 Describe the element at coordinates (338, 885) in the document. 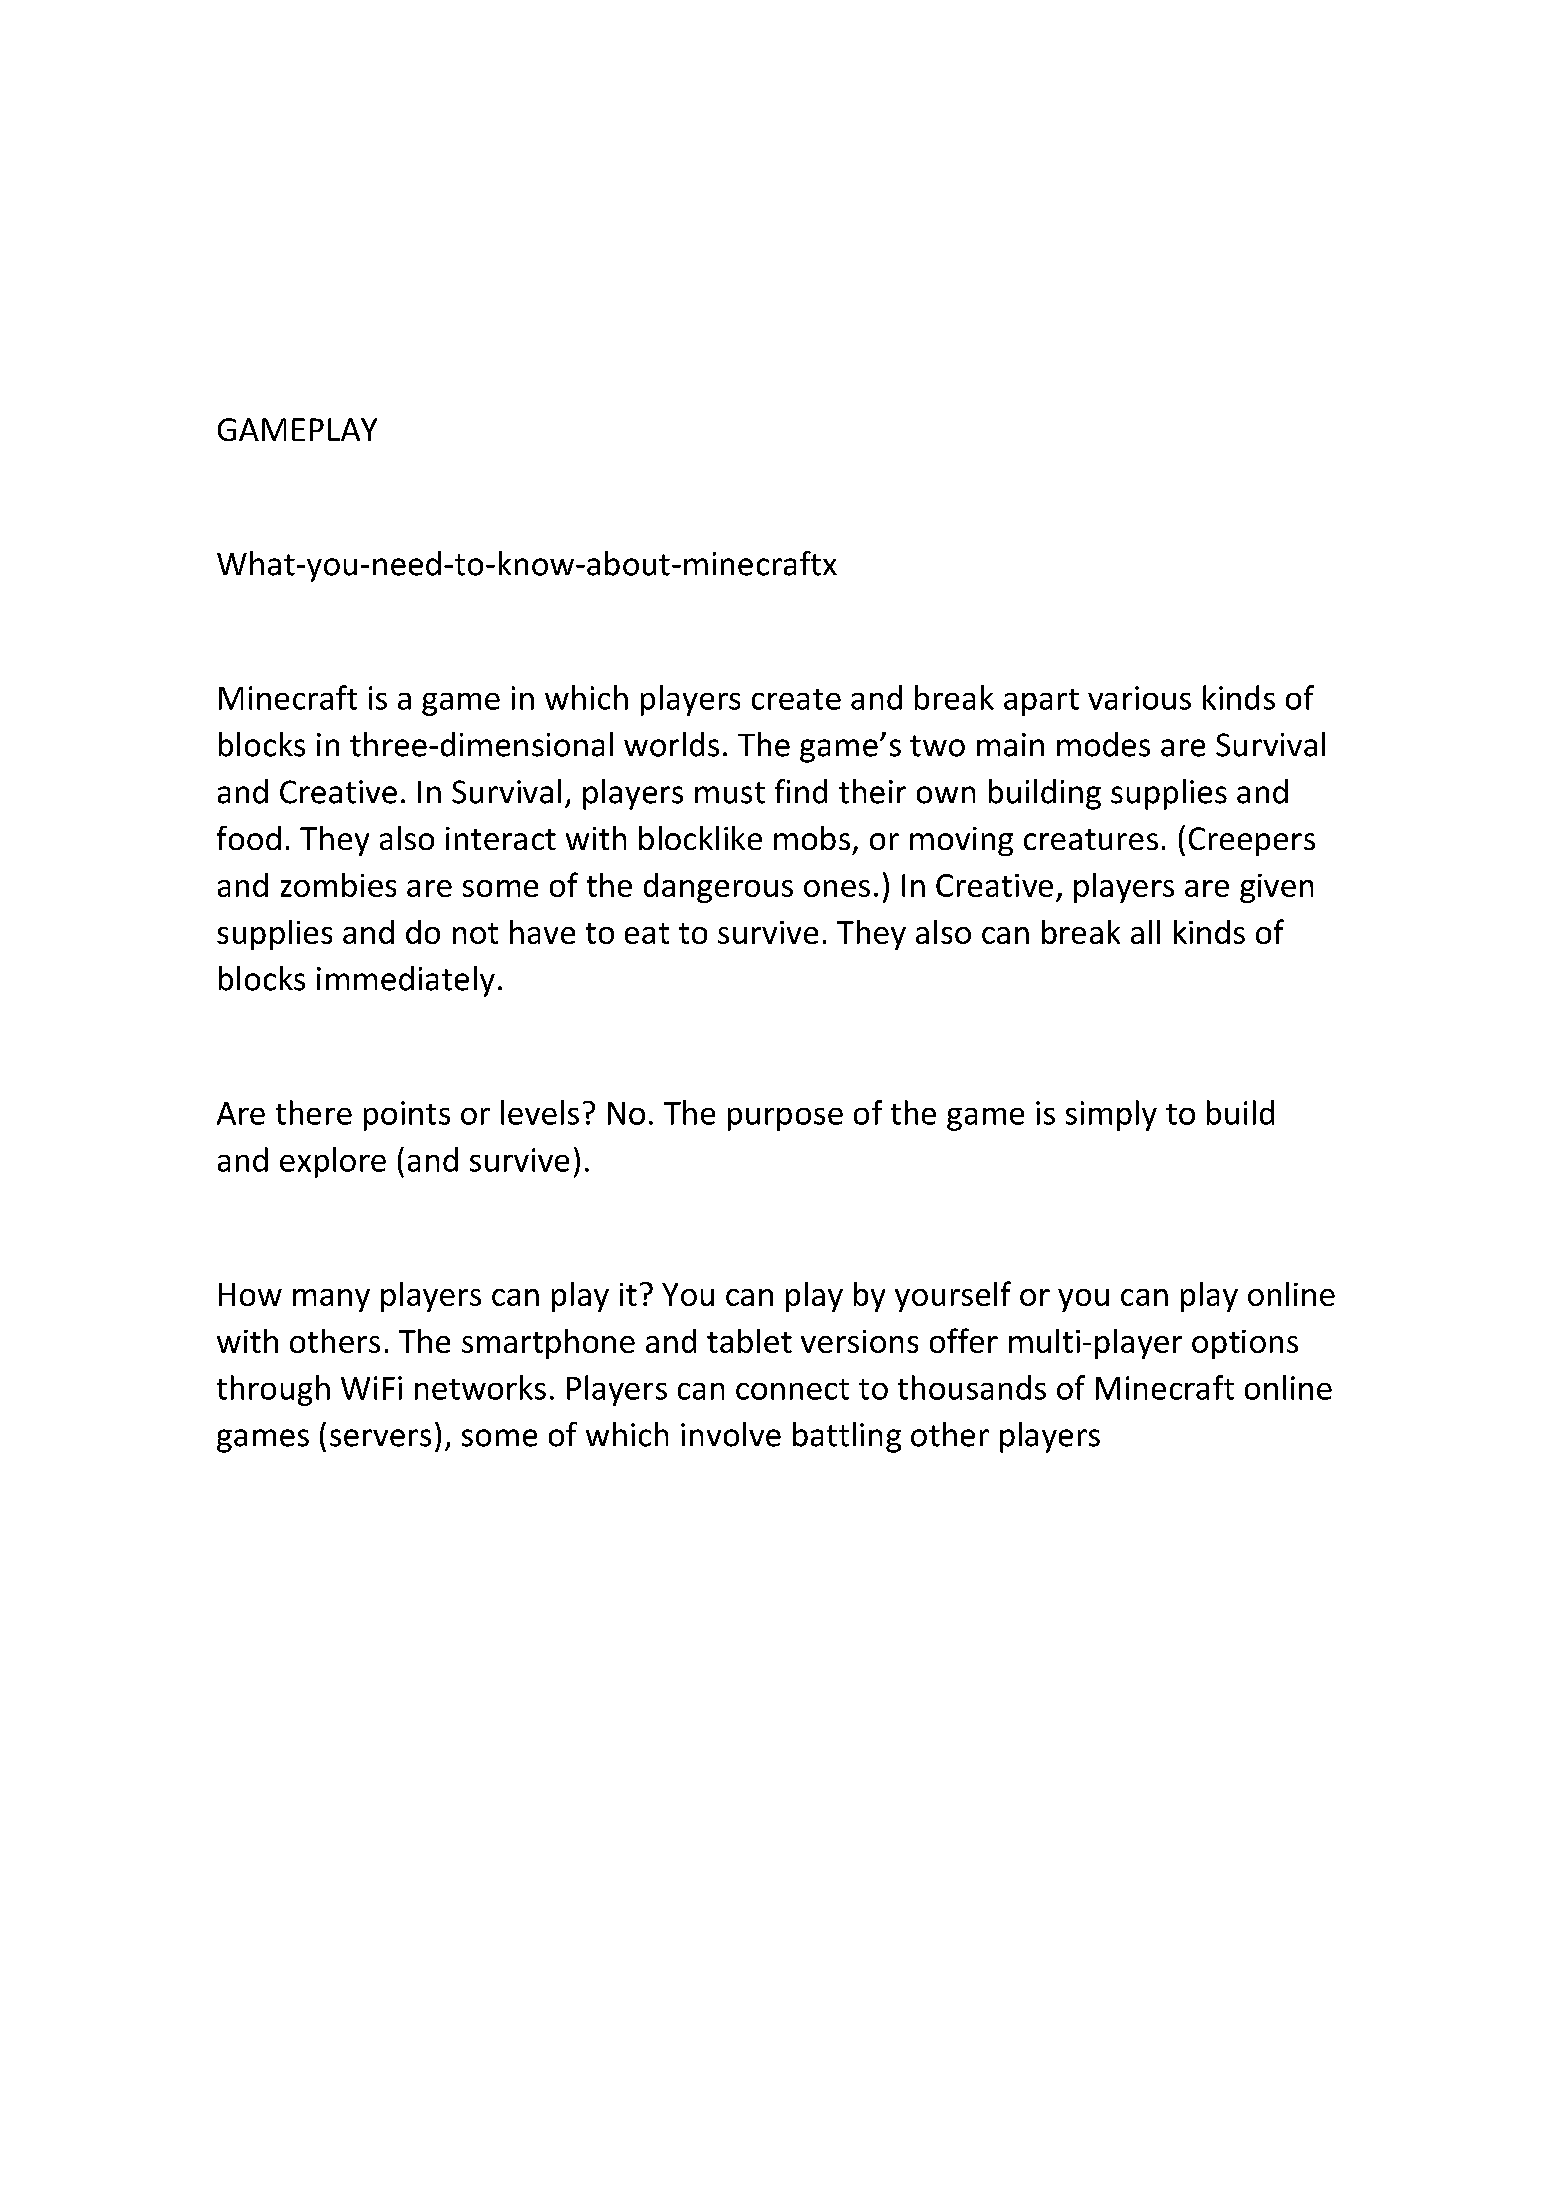

I see `zombies` at that location.
